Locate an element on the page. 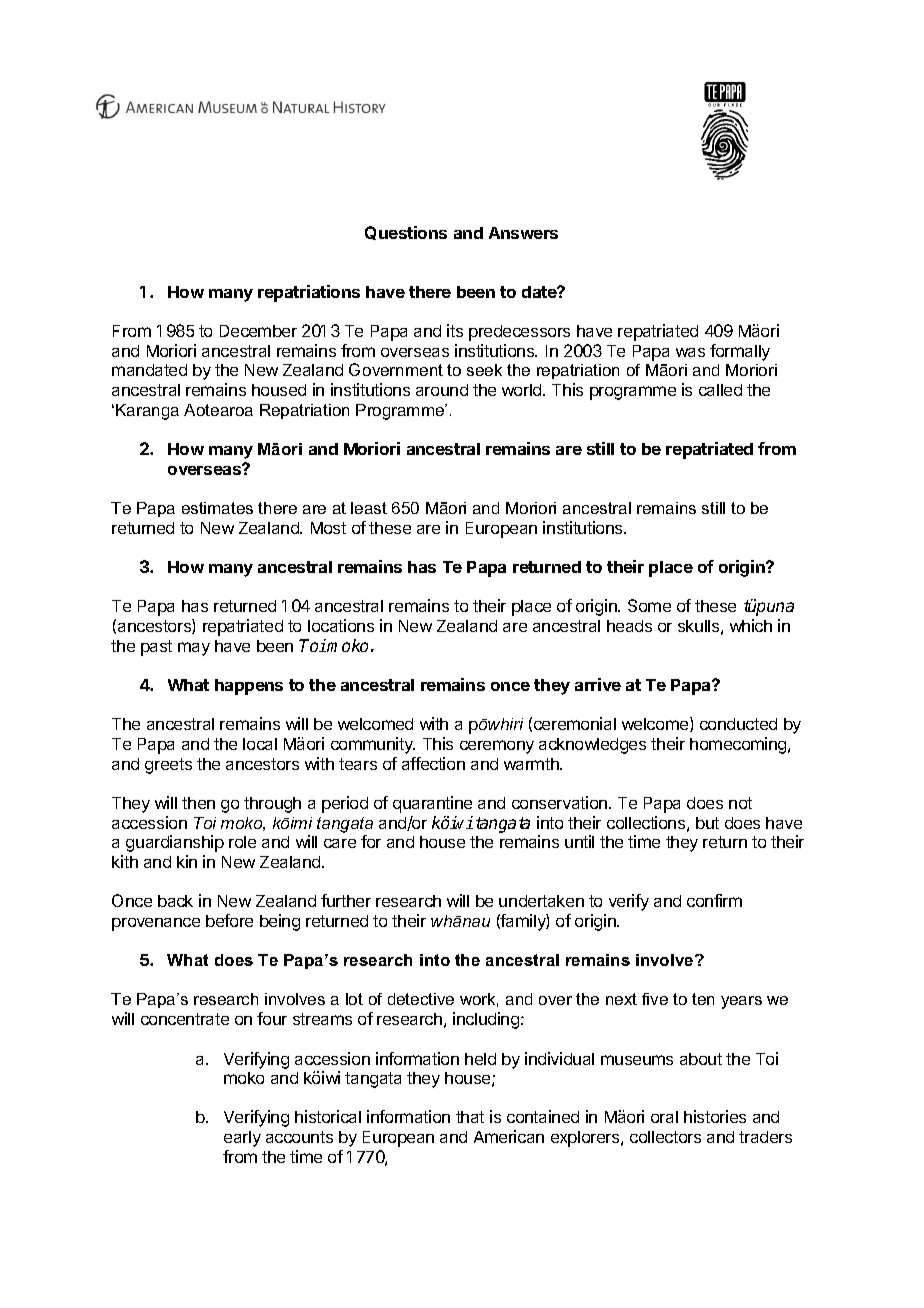 This image has height=1308, width=924. December is located at coordinates (258, 331).
